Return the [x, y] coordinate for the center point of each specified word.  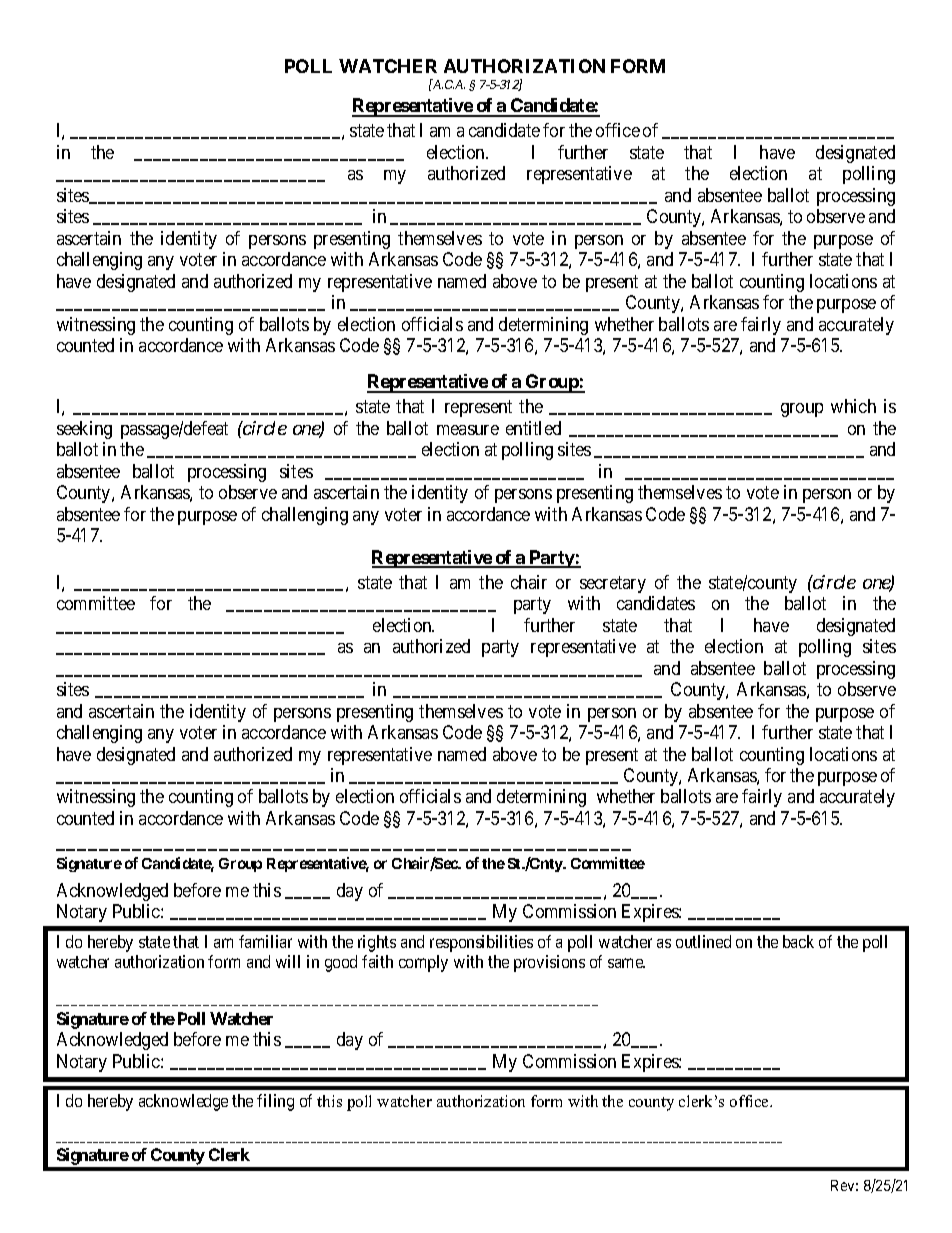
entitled [533, 428]
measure [468, 430]
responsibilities [481, 943]
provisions [549, 963]
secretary [613, 584]
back [798, 941]
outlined [703, 941]
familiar [265, 941]
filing [275, 1102]
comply [423, 963]
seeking [84, 430]
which [853, 406]
